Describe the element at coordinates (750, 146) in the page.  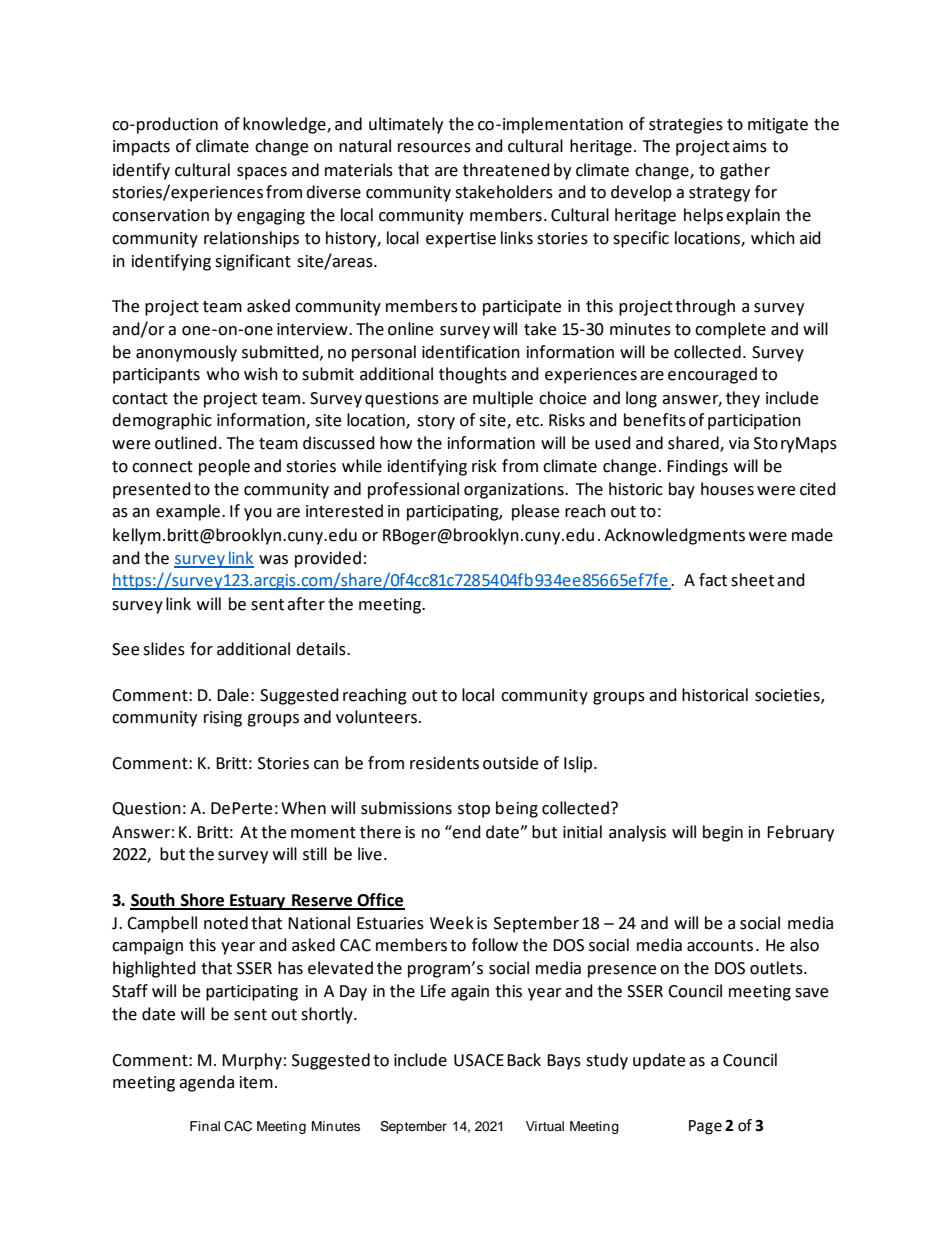
I see `aims` at that location.
